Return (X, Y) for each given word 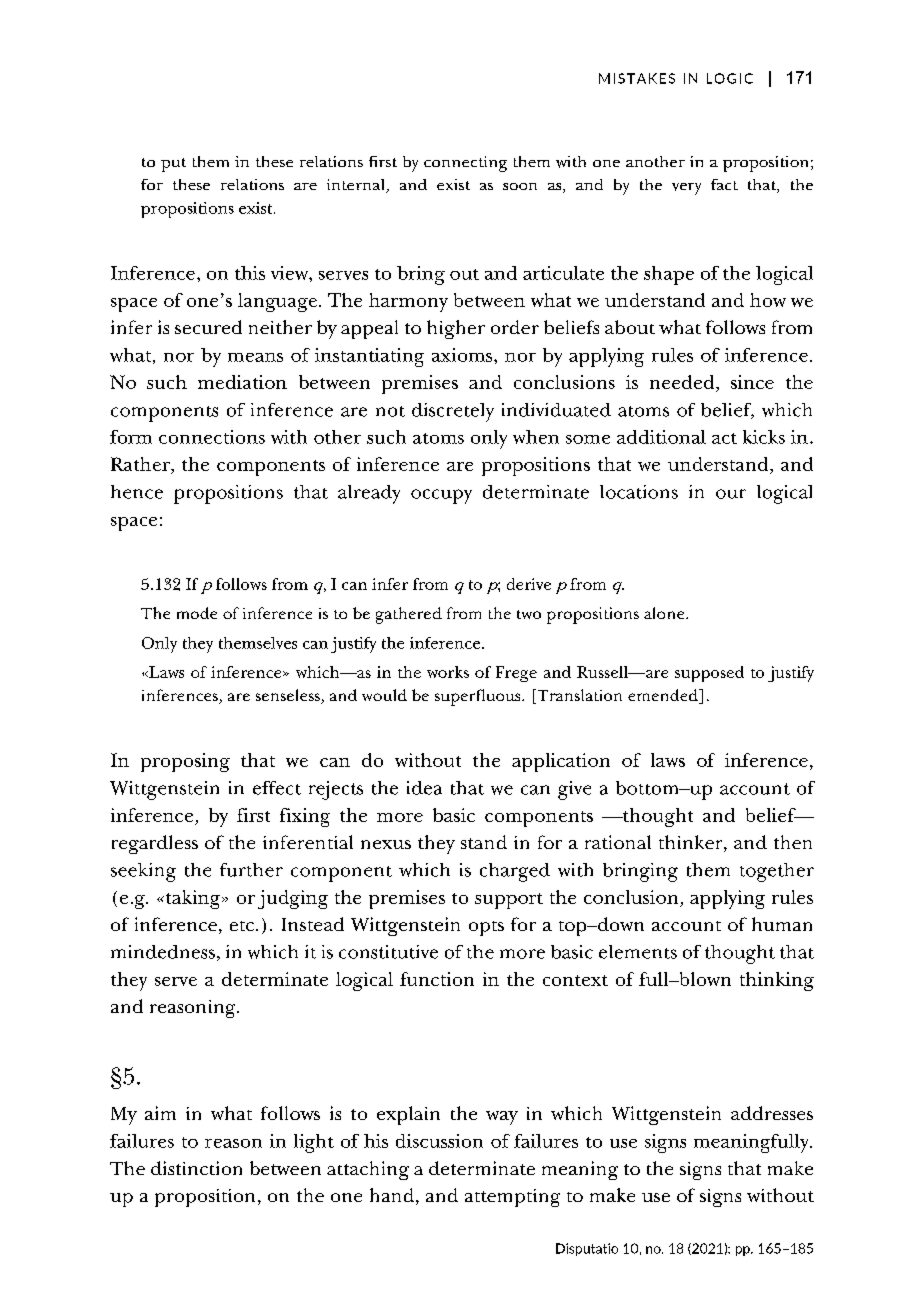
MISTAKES (637, 78)
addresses (772, 1113)
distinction (196, 1168)
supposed (709, 674)
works (448, 672)
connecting (465, 164)
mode (197, 613)
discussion (439, 1141)
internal (357, 186)
